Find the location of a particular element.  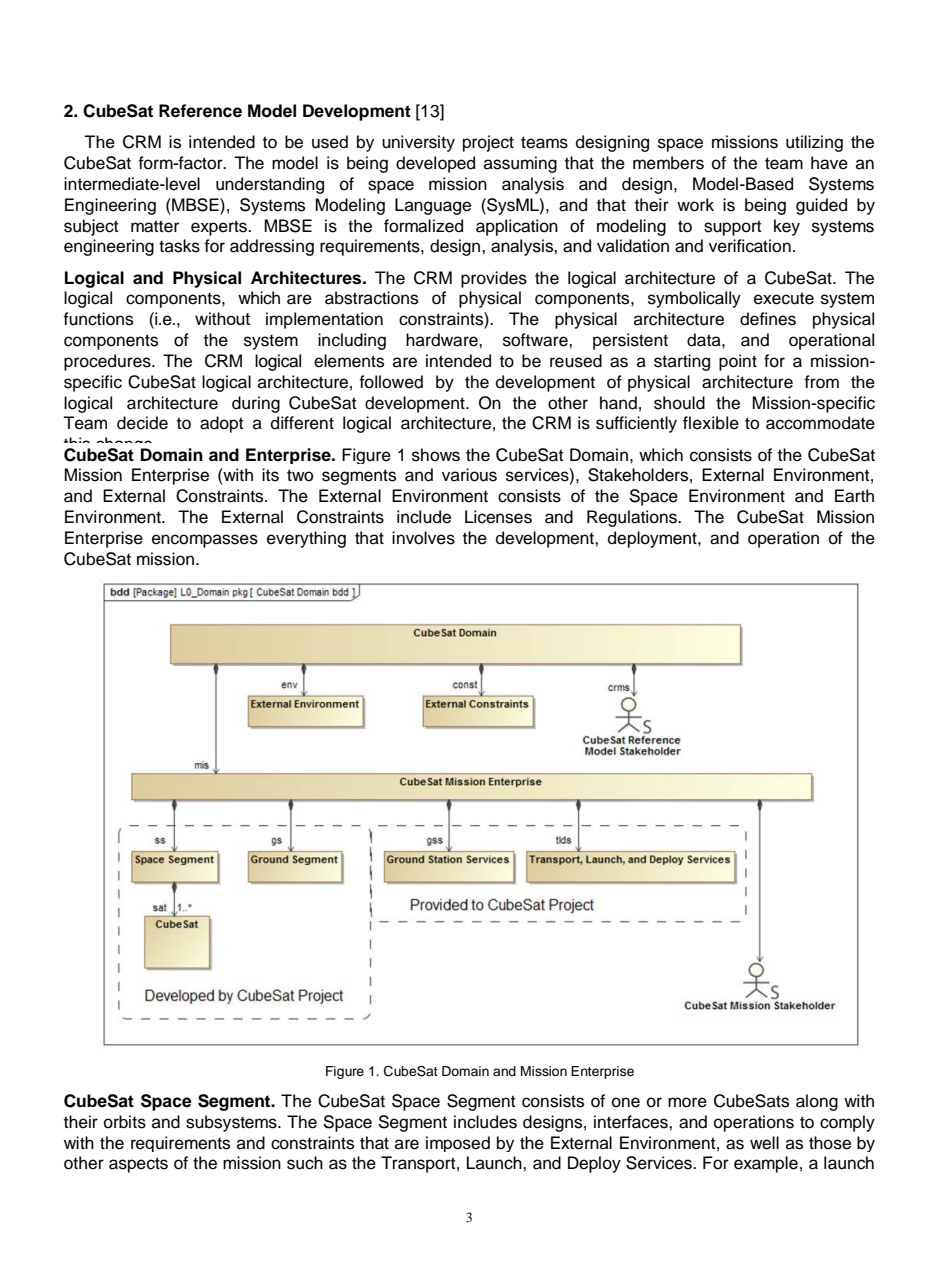

utilizing is located at coordinates (814, 143).
